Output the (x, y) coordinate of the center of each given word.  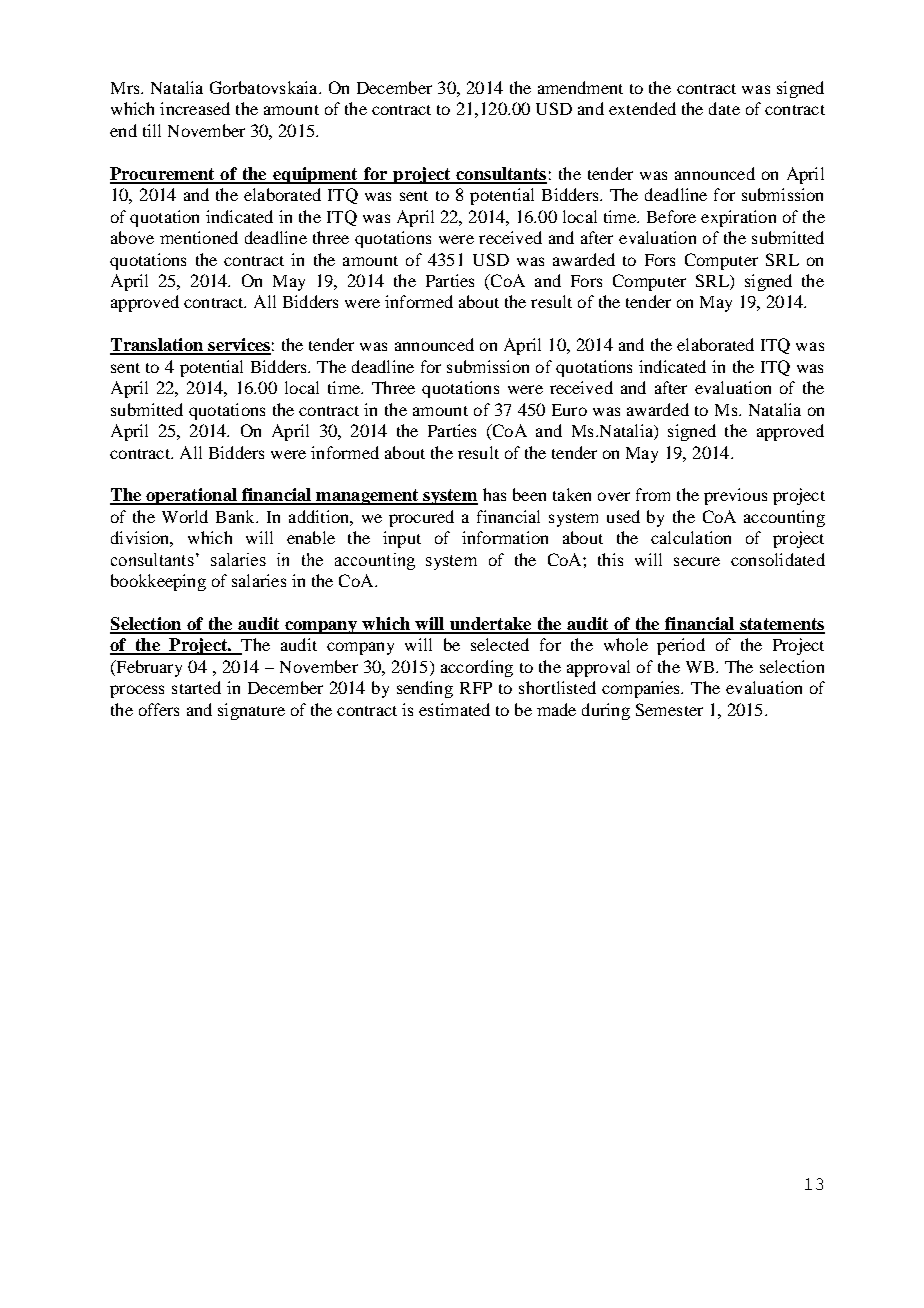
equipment (315, 175)
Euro (569, 410)
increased (195, 108)
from (653, 494)
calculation (691, 537)
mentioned (199, 237)
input (402, 539)
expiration (738, 218)
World (185, 516)
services (238, 346)
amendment (580, 87)
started (196, 687)
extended (642, 108)
